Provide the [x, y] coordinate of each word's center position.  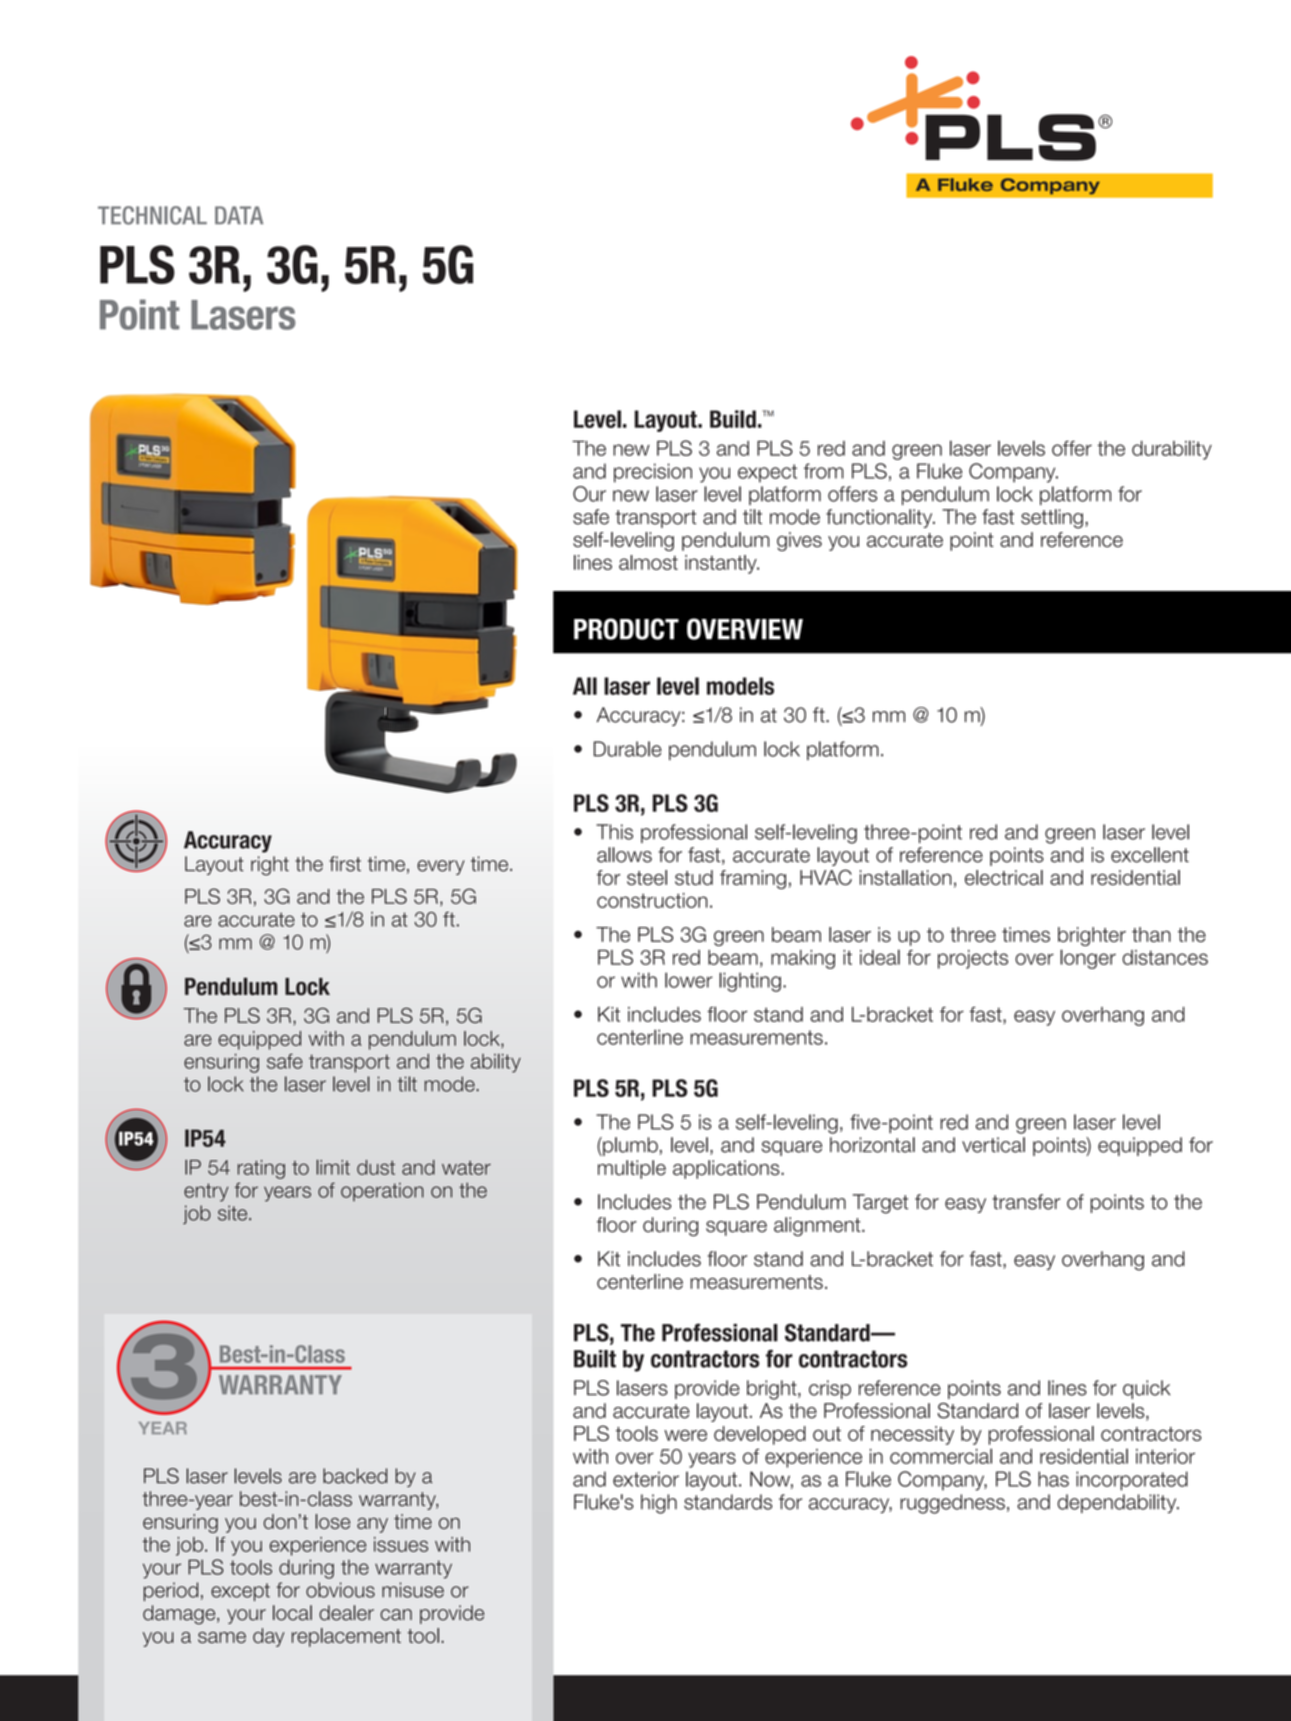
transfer [1026, 1202]
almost [648, 562]
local [292, 1613]
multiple [632, 1169]
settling [1052, 519]
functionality [880, 518]
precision [653, 473]
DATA [239, 215]
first [345, 864]
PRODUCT [626, 629]
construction [652, 900]
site [234, 1213]
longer [1088, 959]
